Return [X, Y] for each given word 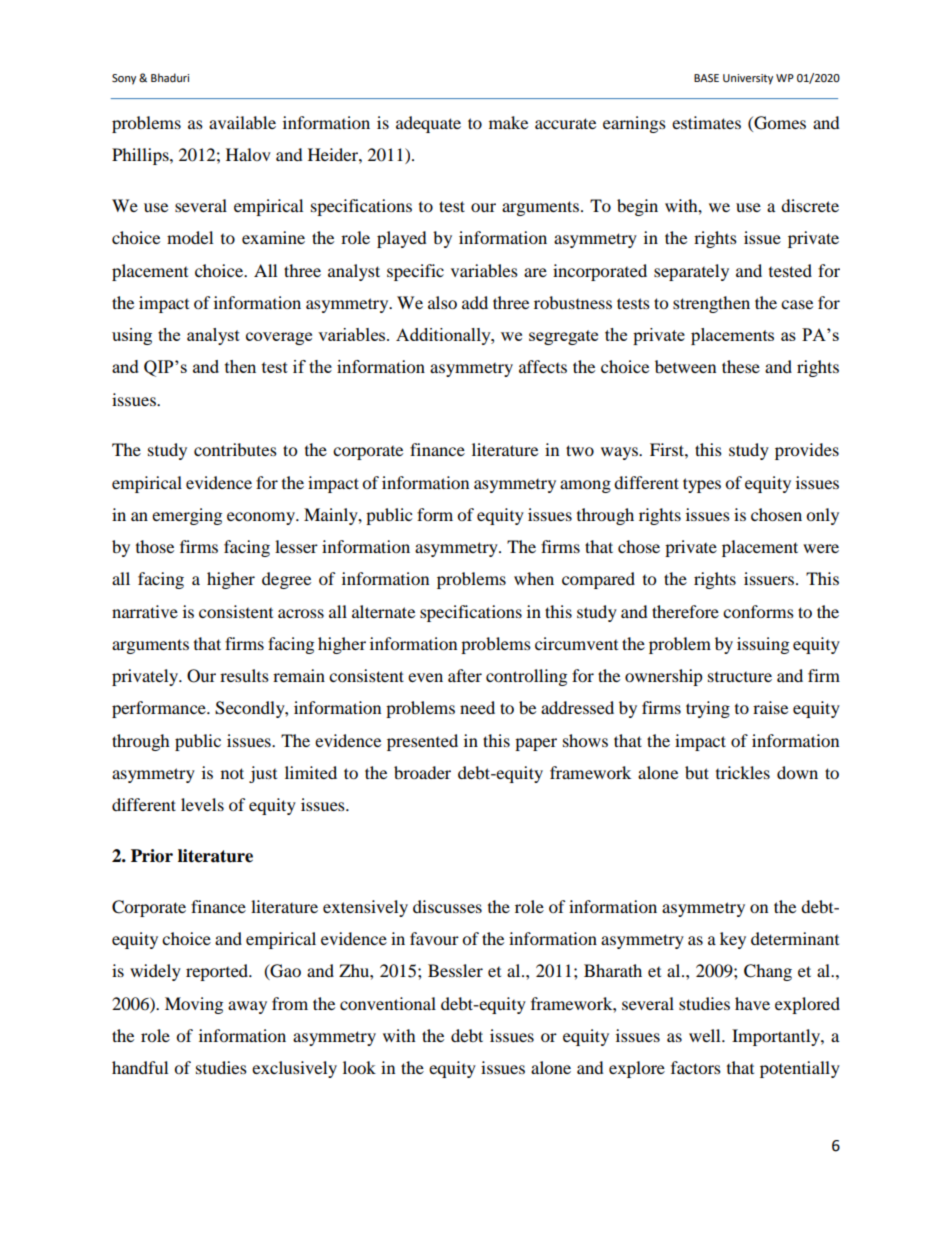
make [508, 122]
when [534, 578]
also [442, 302]
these [741, 366]
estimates [706, 122]
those [155, 546]
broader [422, 772]
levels [202, 804]
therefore [685, 611]
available [242, 122]
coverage [279, 338]
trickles [743, 772]
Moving [194, 1005]
